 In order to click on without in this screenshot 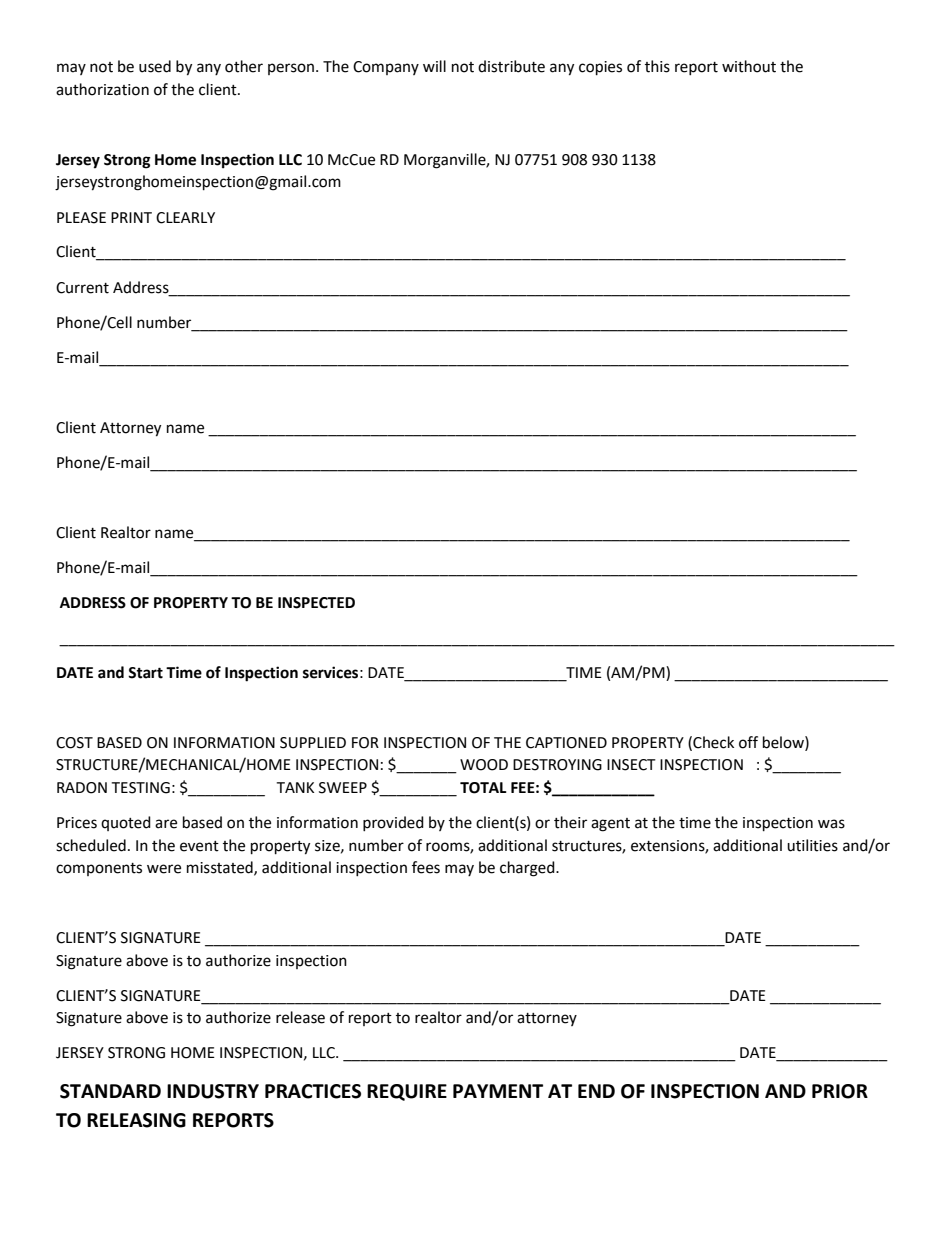, I will do `click(749, 66)`.
